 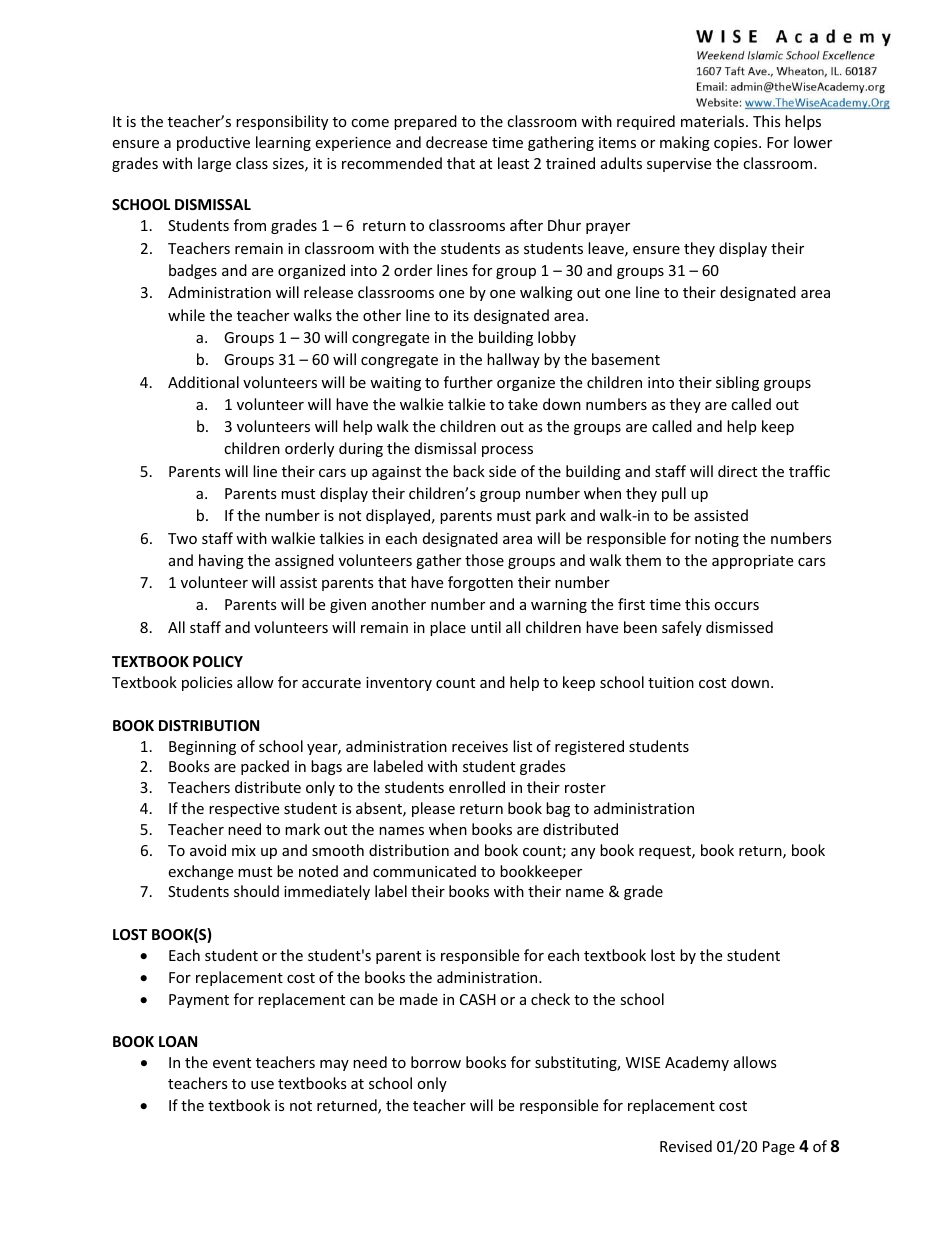 What do you see at coordinates (283, 143) in the document?
I see `learning` at bounding box center [283, 143].
